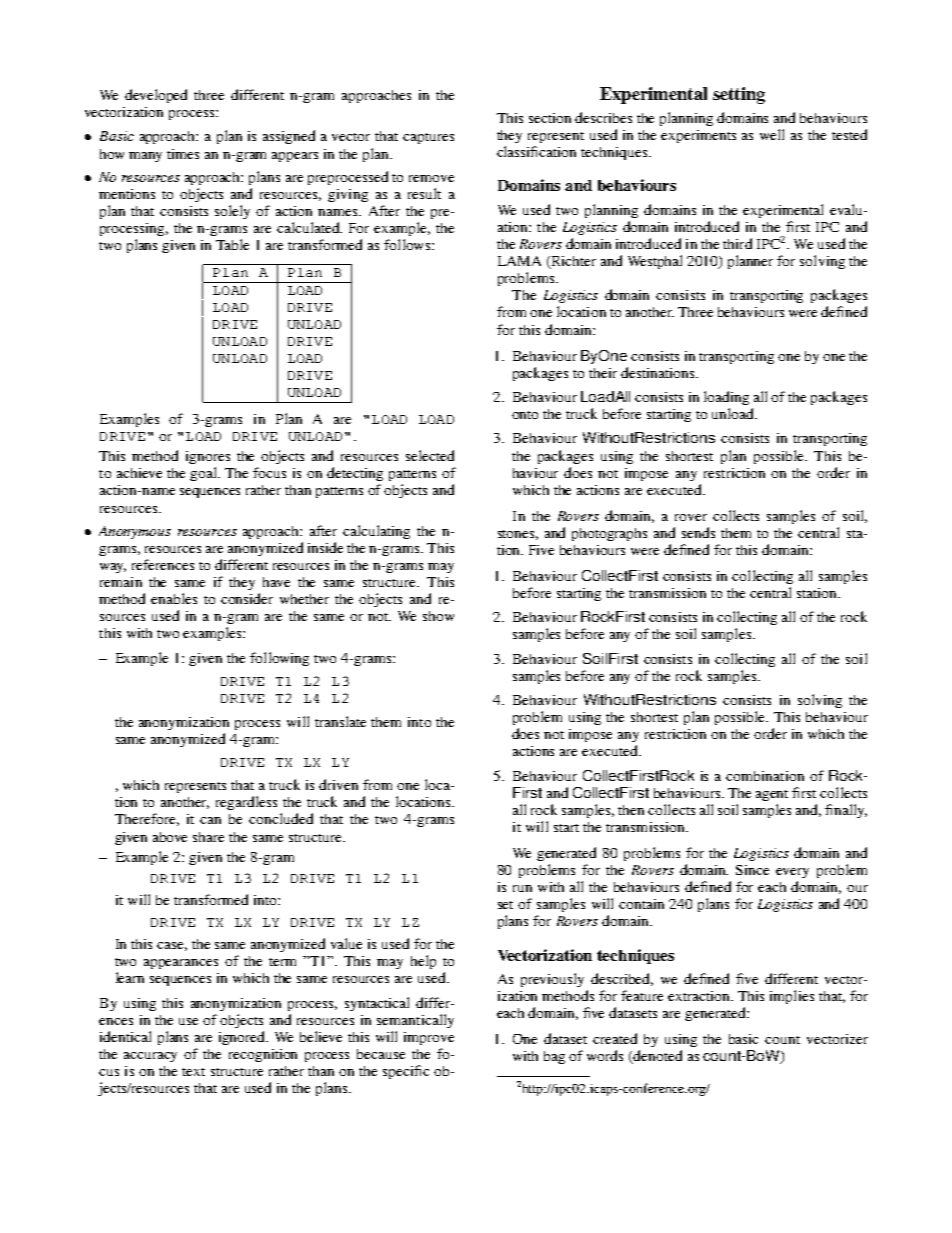 The width and height of the image is (952, 1233). Describe the element at coordinates (428, 138) in the image. I see `captures` at that location.
